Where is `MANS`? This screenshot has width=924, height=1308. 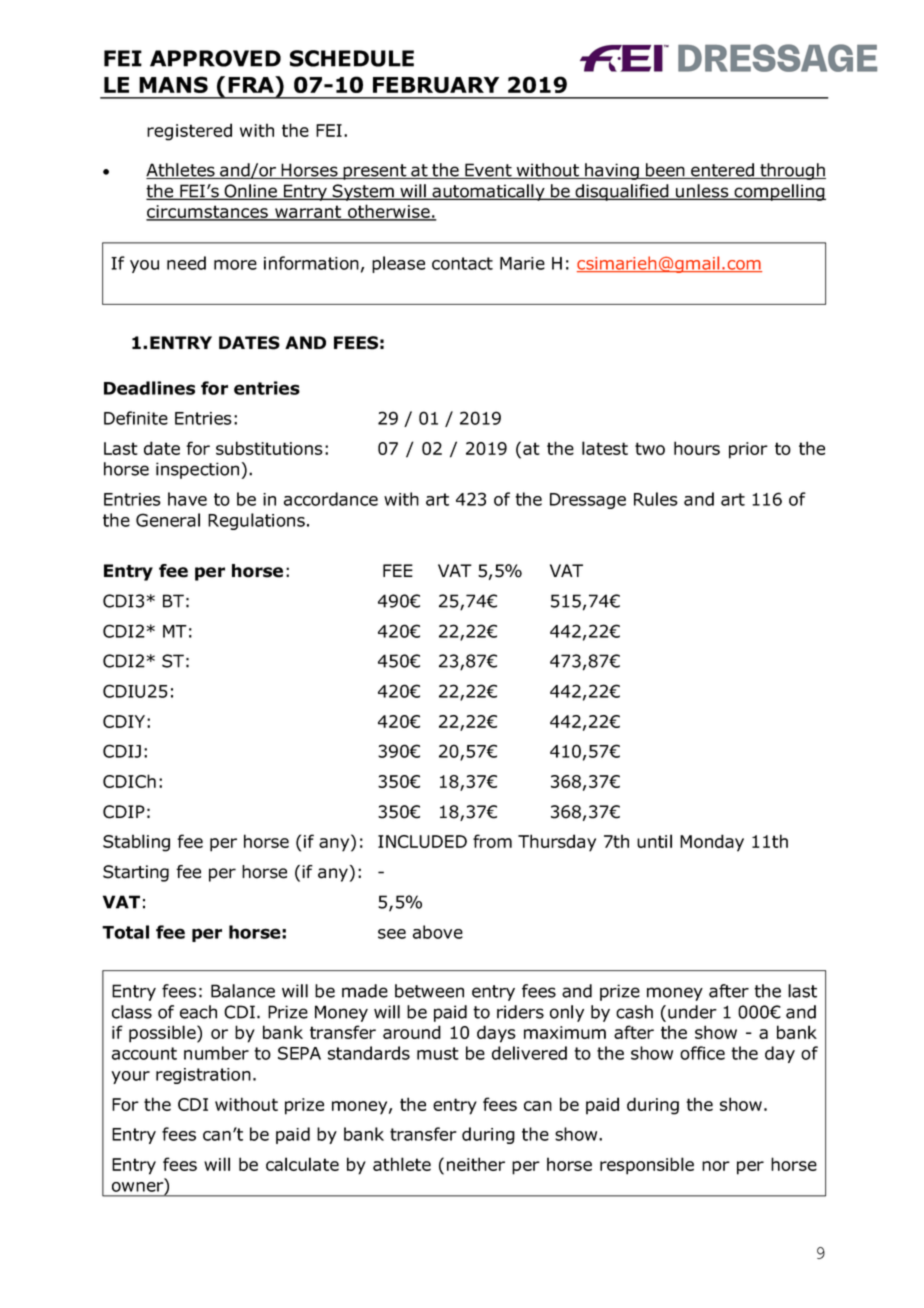 MANS is located at coordinates (173, 84).
